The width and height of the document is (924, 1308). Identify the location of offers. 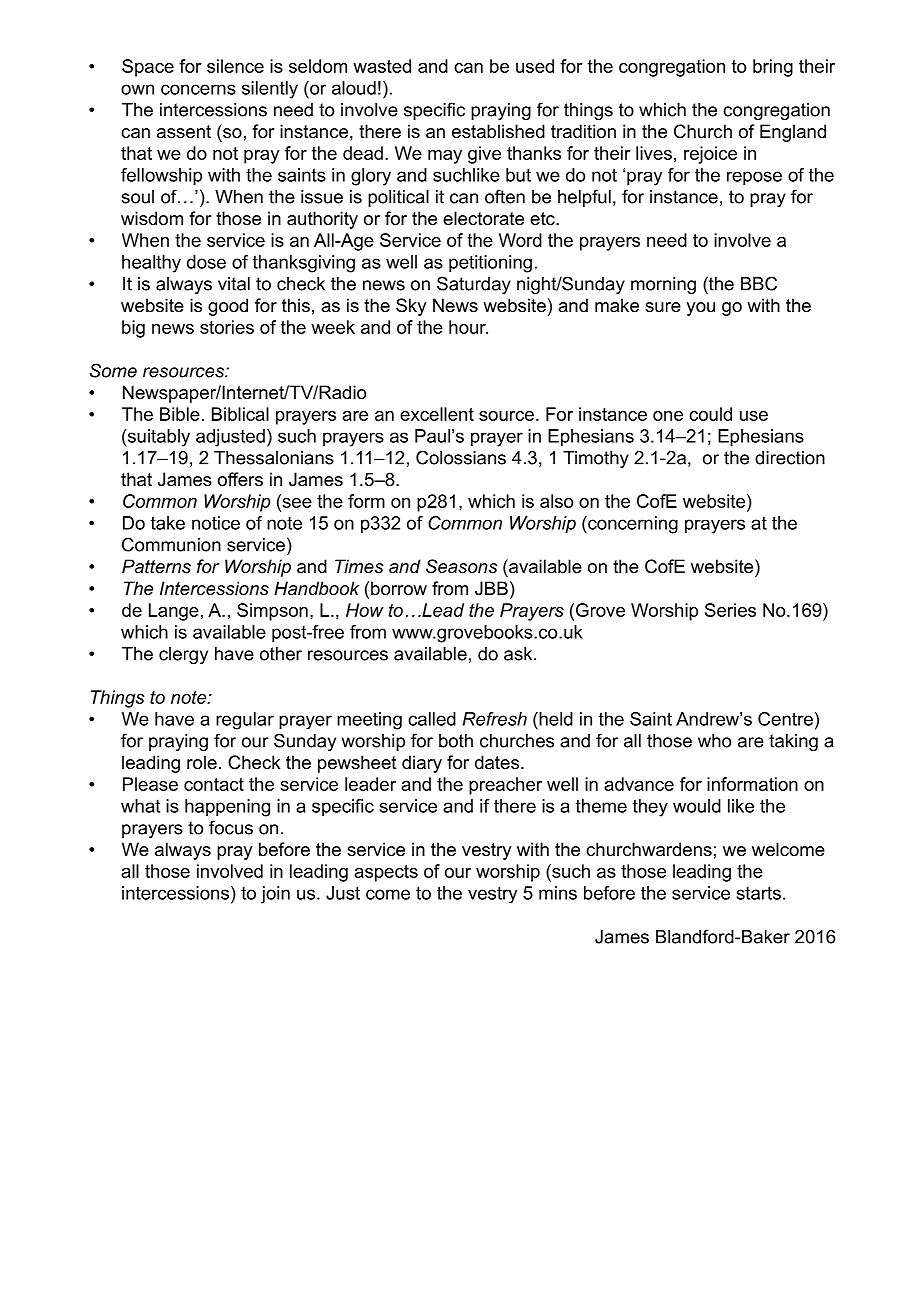
(240, 479).
